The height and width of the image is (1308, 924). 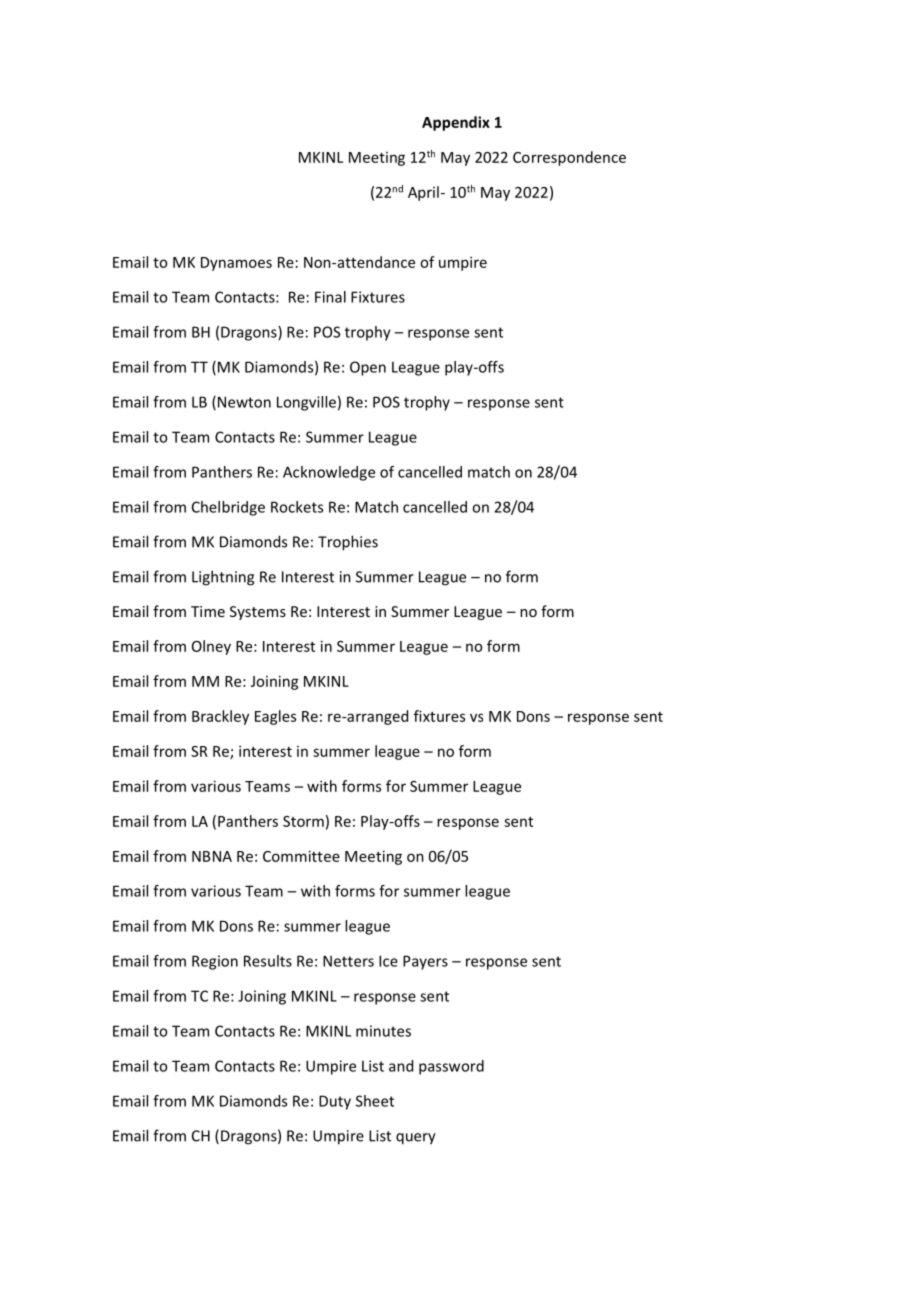 I want to click on Trophies, so click(x=348, y=543).
